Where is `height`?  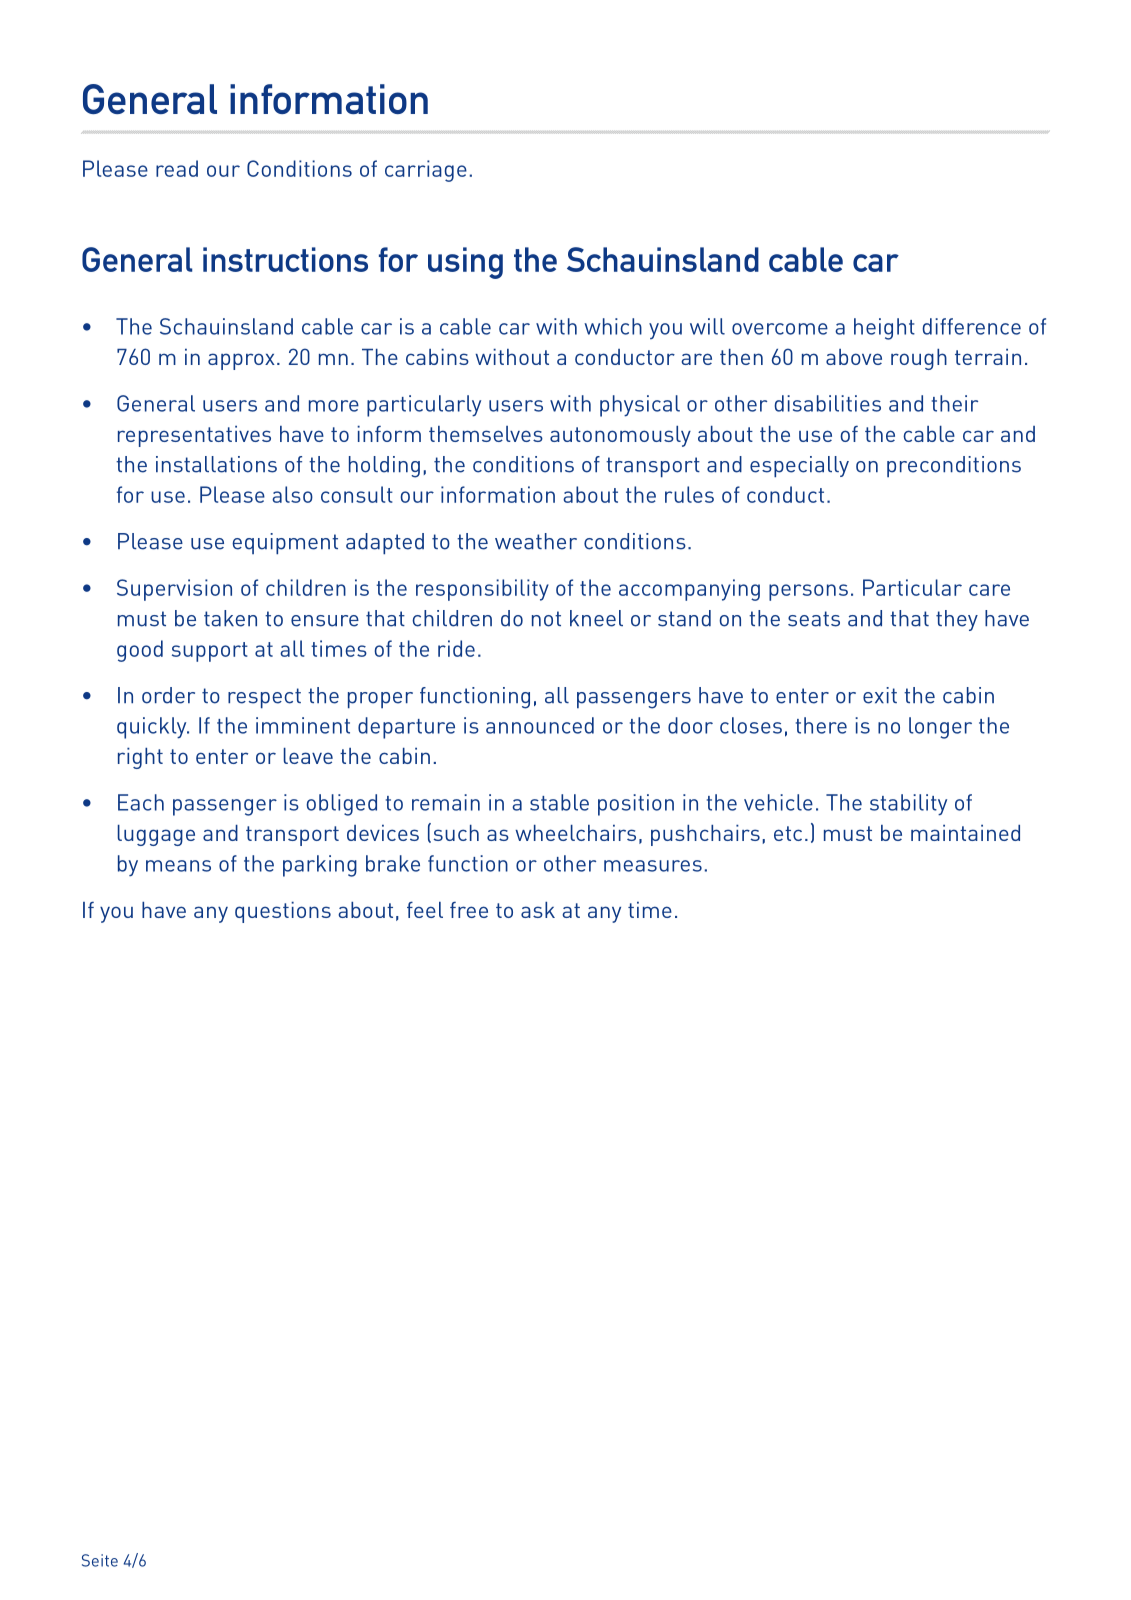 height is located at coordinates (884, 329).
